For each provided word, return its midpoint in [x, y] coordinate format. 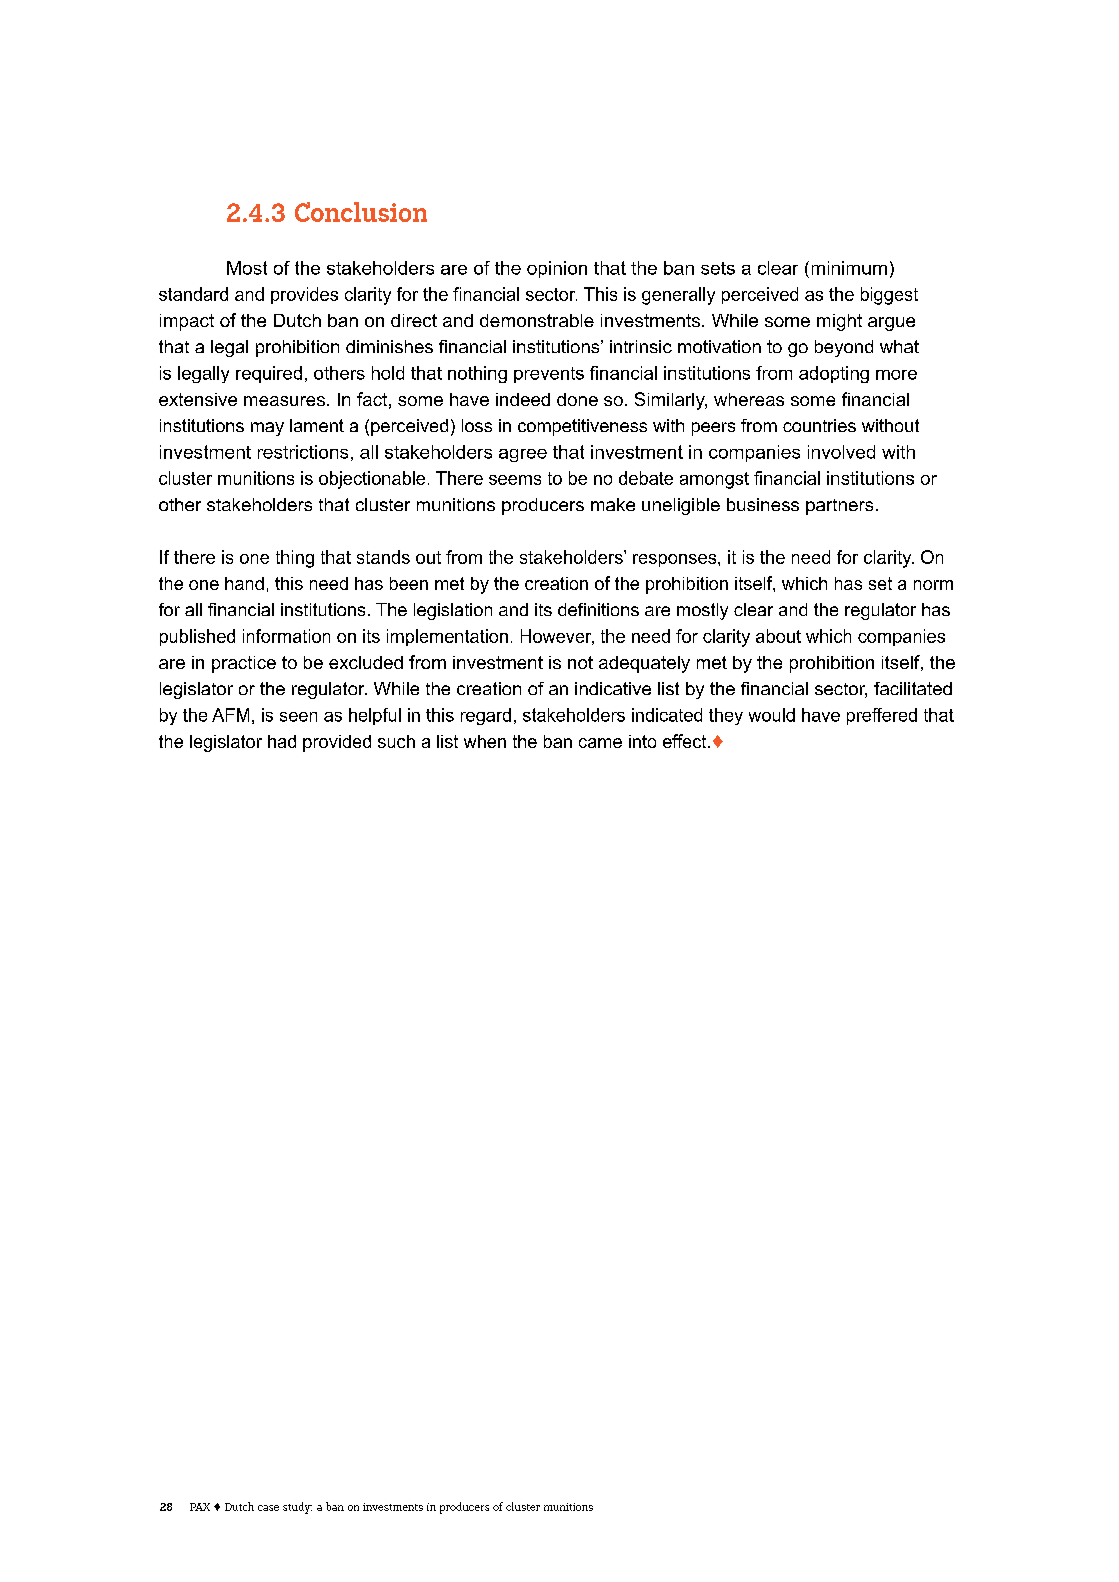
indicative [613, 688]
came [600, 743]
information [286, 636]
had [282, 741]
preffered [882, 716]
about [778, 636]
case [268, 1508]
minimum [849, 268]
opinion [557, 269]
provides [304, 295]
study [297, 1508]
